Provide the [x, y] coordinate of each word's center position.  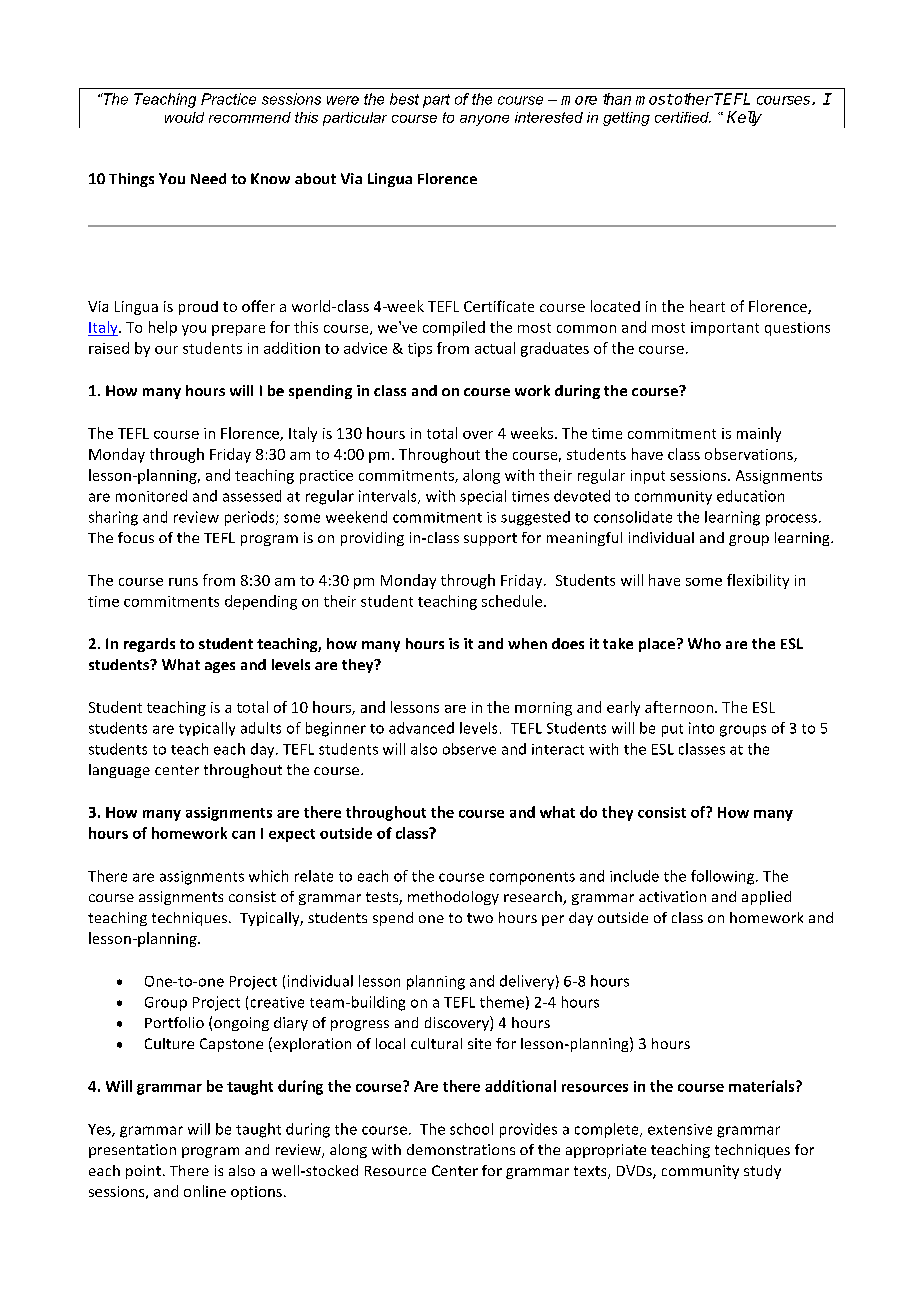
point [143, 1172]
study [762, 1172]
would [184, 117]
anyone [484, 120]
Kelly [744, 118]
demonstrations [461, 1149]
